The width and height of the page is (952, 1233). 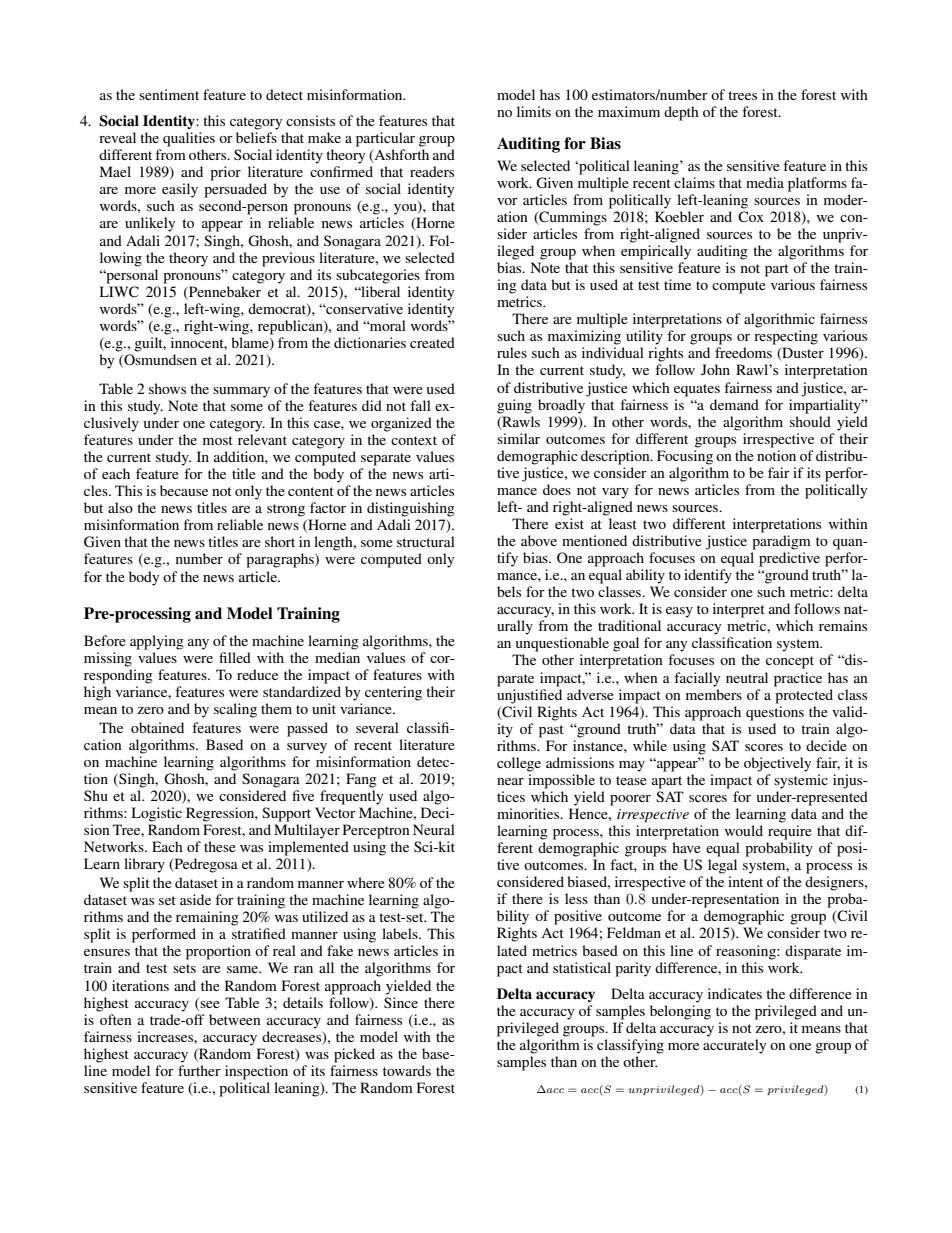 What do you see at coordinates (681, 113) in the page?
I see `depth` at bounding box center [681, 113].
